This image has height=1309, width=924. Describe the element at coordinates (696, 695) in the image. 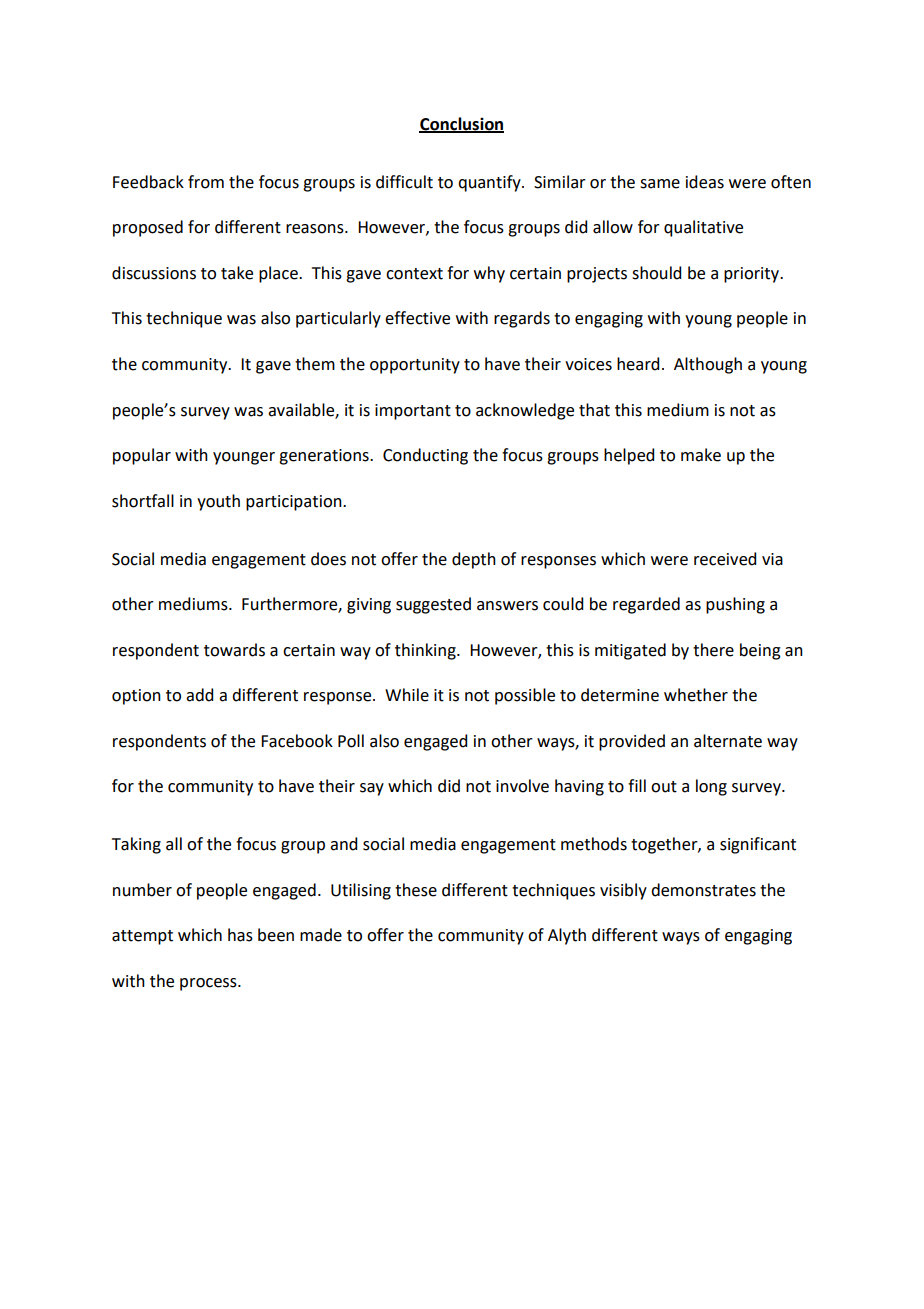

I see `whether` at that location.
